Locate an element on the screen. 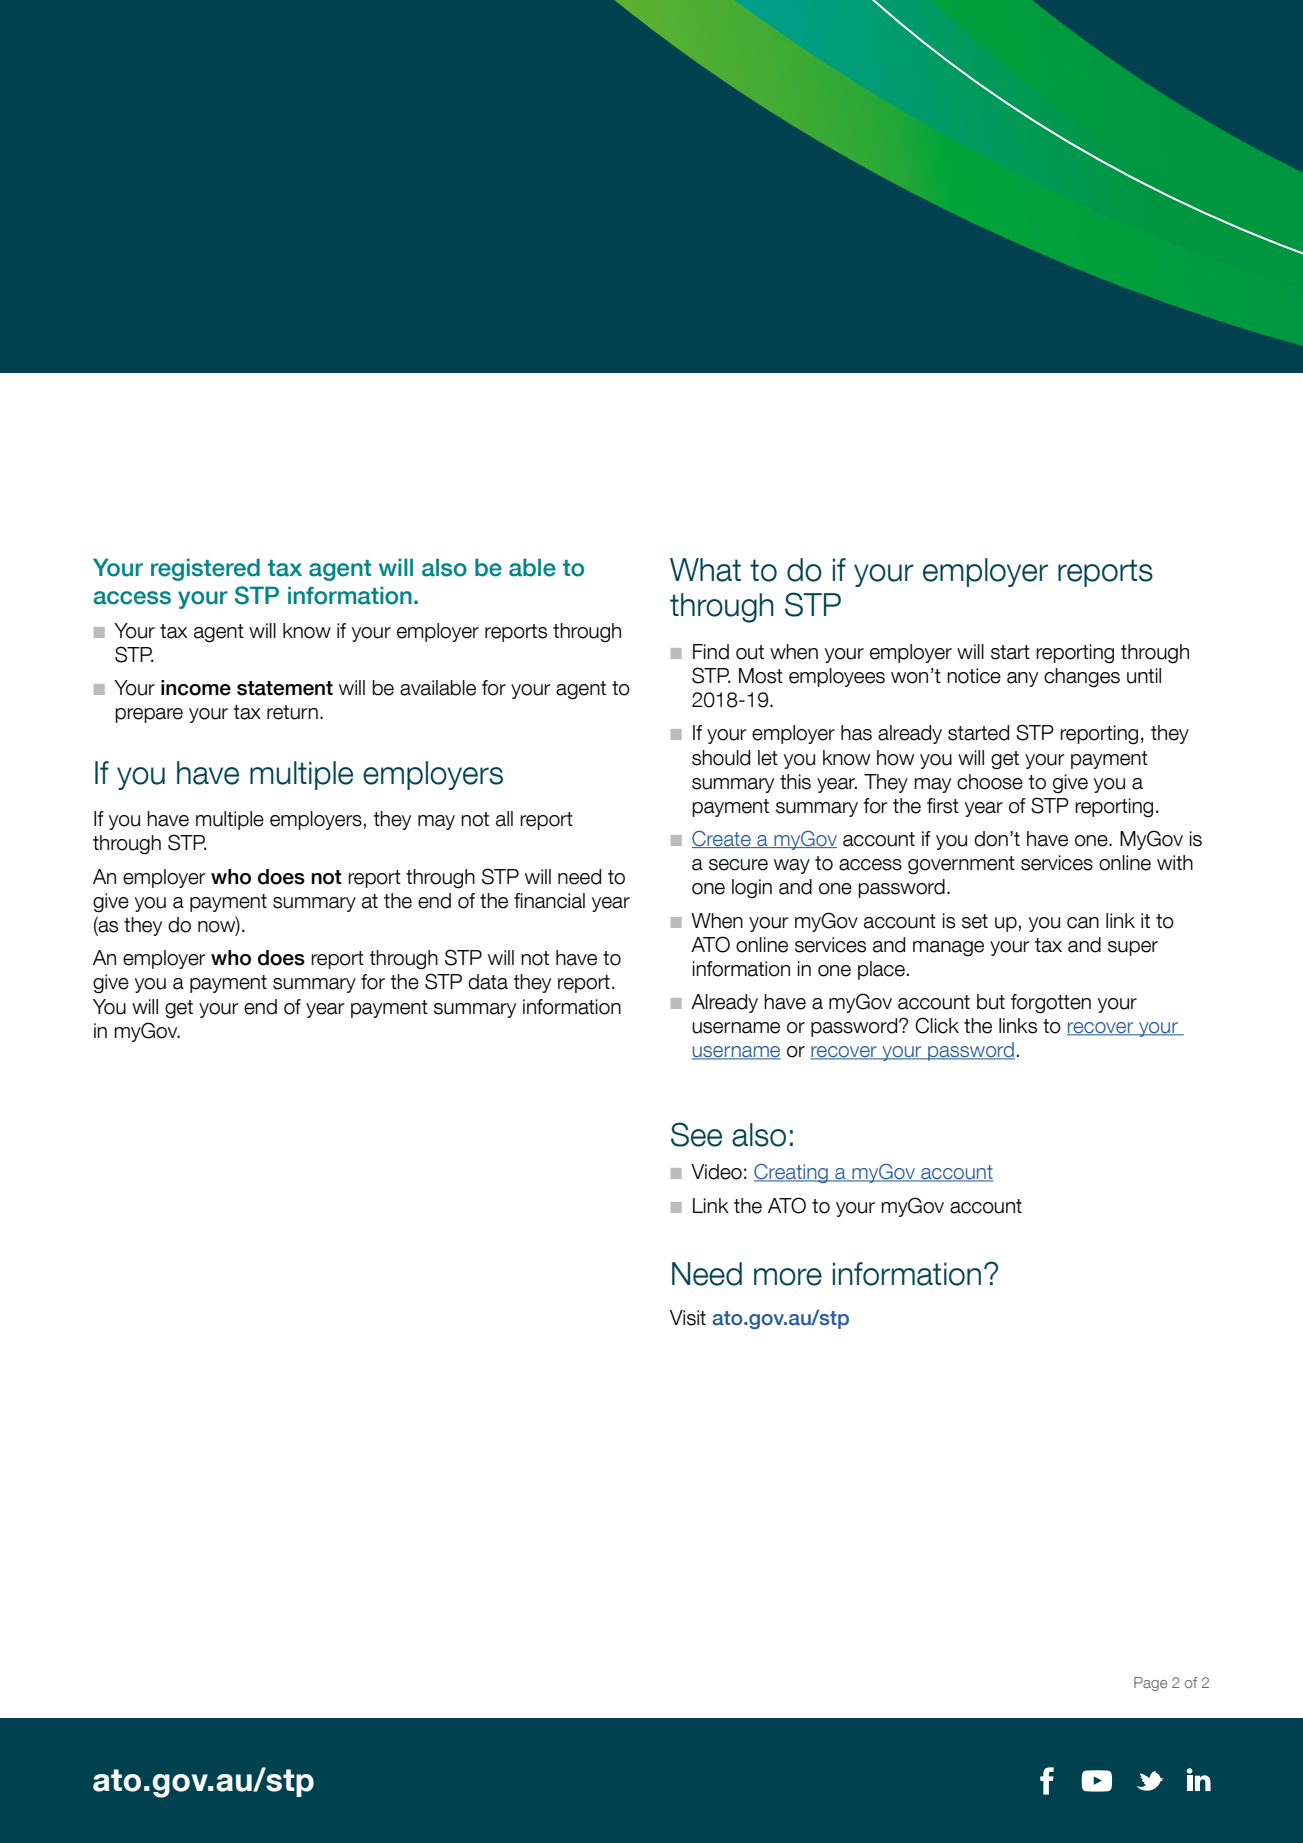 The height and width of the screenshot is (1843, 1303). Visit is located at coordinates (688, 1318).
